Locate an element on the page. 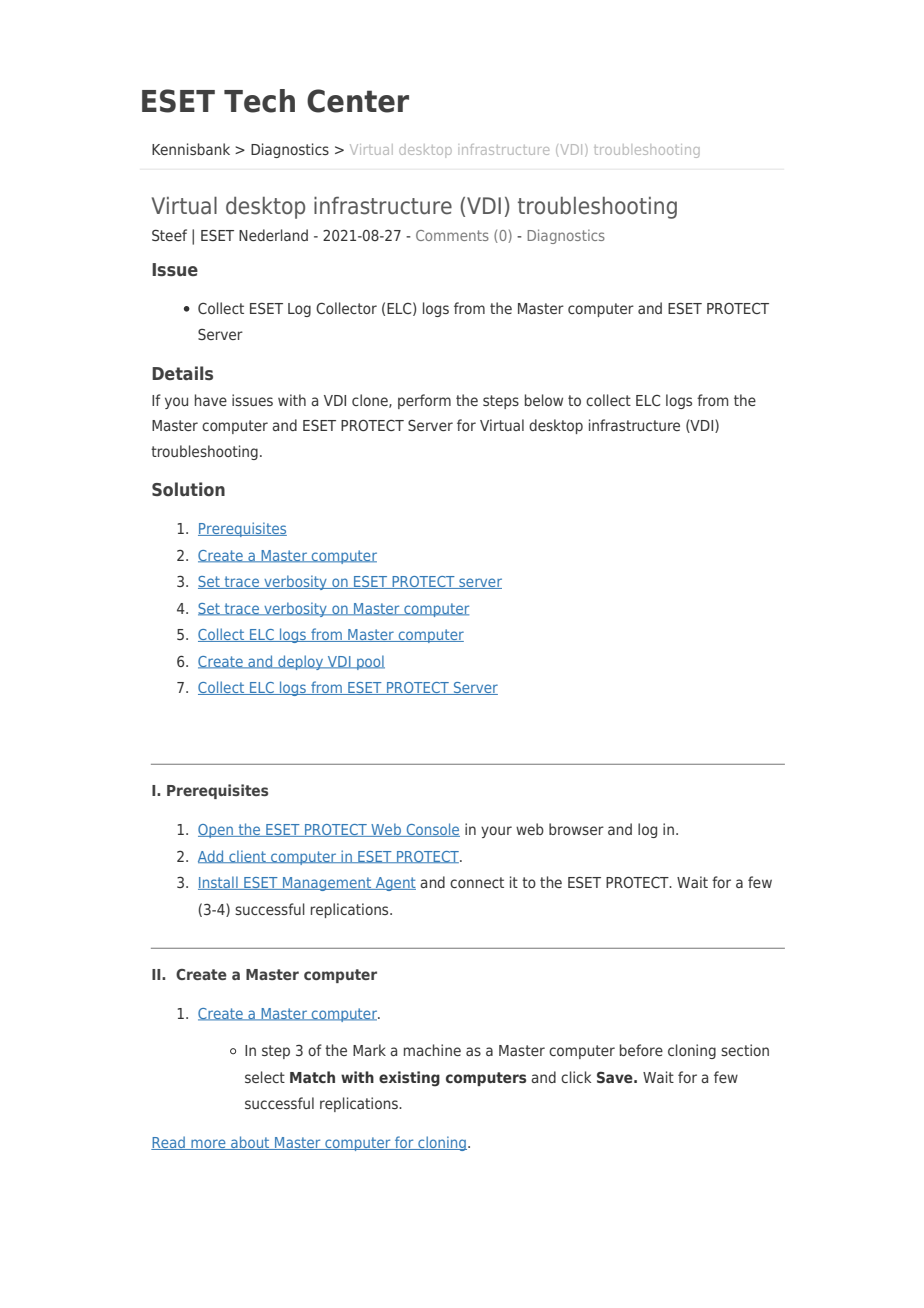 This page has height=1308, width=924. browser is located at coordinates (576, 829).
